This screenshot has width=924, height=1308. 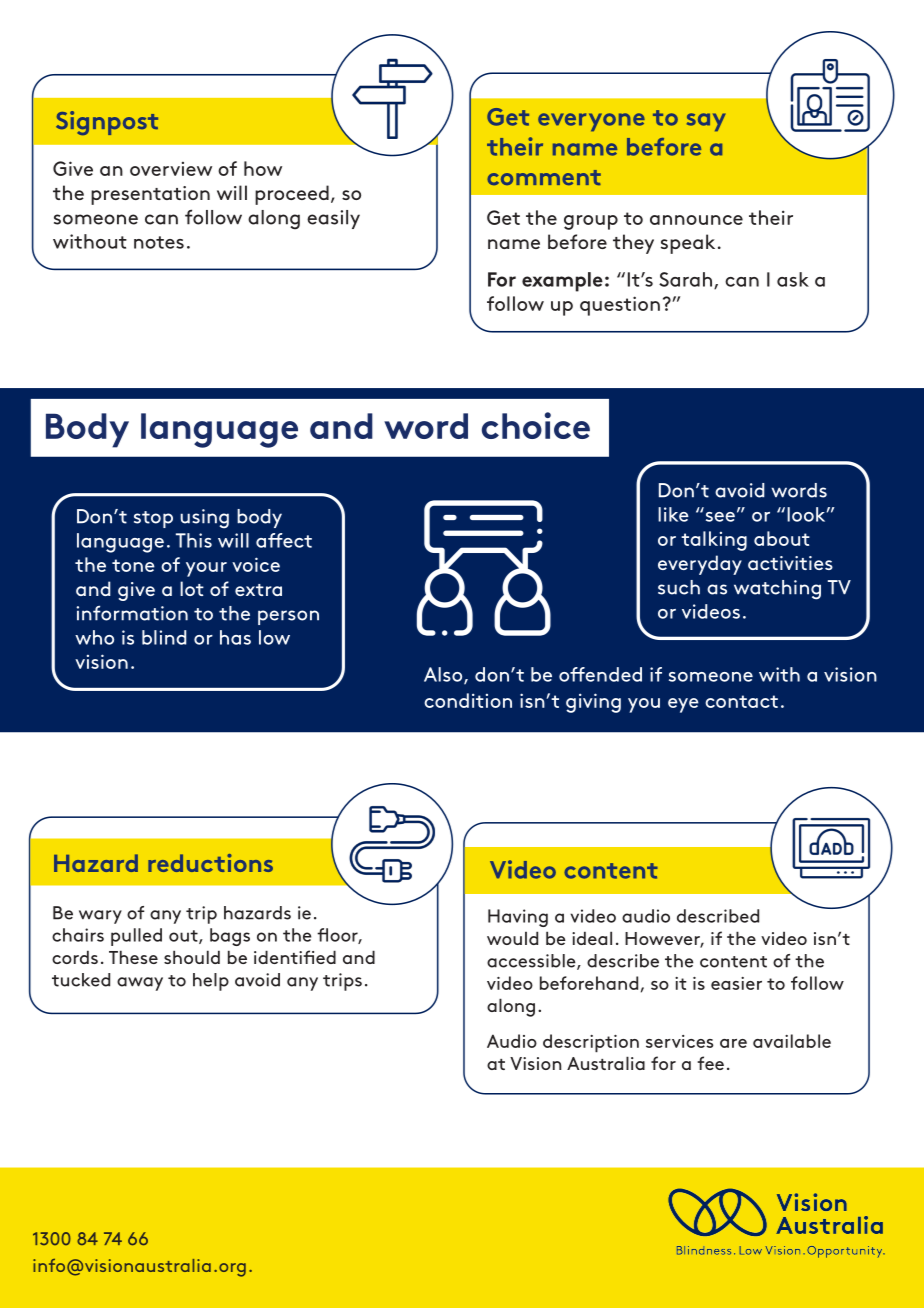 What do you see at coordinates (153, 519) in the screenshot?
I see `stop` at bounding box center [153, 519].
